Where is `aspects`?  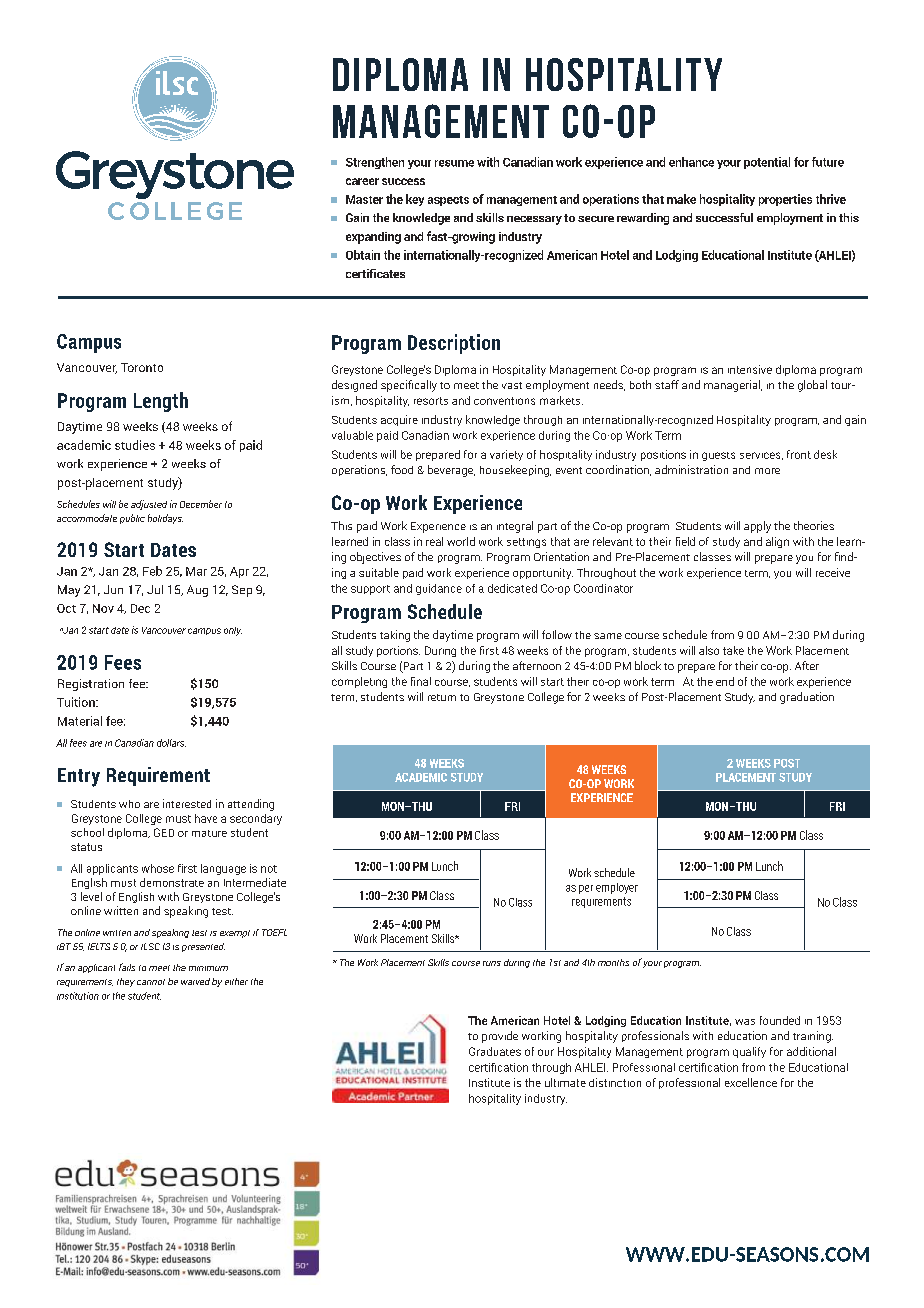 aspects is located at coordinates (448, 201).
